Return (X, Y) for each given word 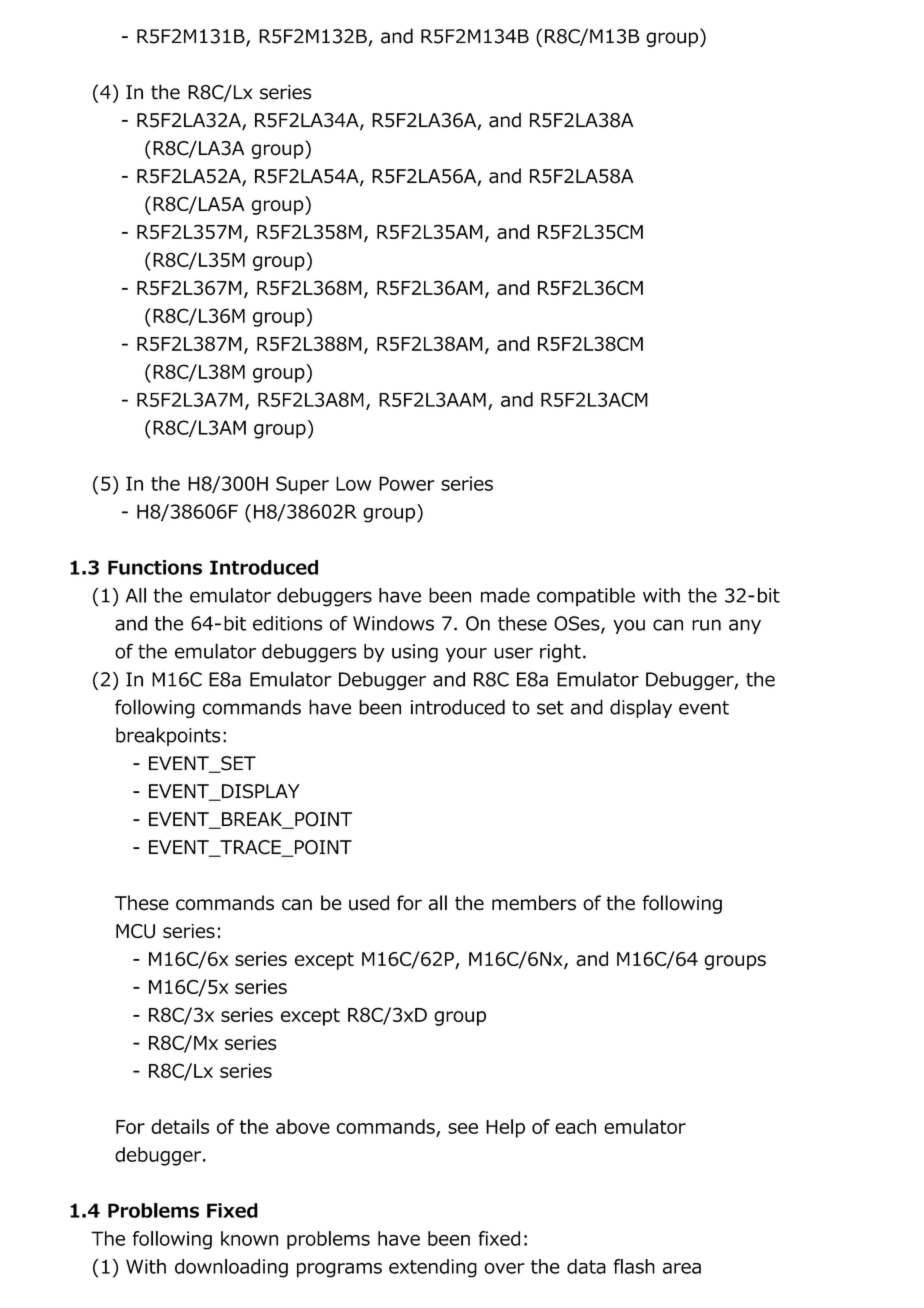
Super (302, 485)
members (534, 903)
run (706, 625)
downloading (231, 1268)
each (575, 1126)
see (463, 1128)
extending (433, 1268)
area (682, 1268)
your (466, 654)
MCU (135, 931)
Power (407, 483)
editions (287, 623)
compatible (586, 597)
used (369, 903)
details (180, 1126)
